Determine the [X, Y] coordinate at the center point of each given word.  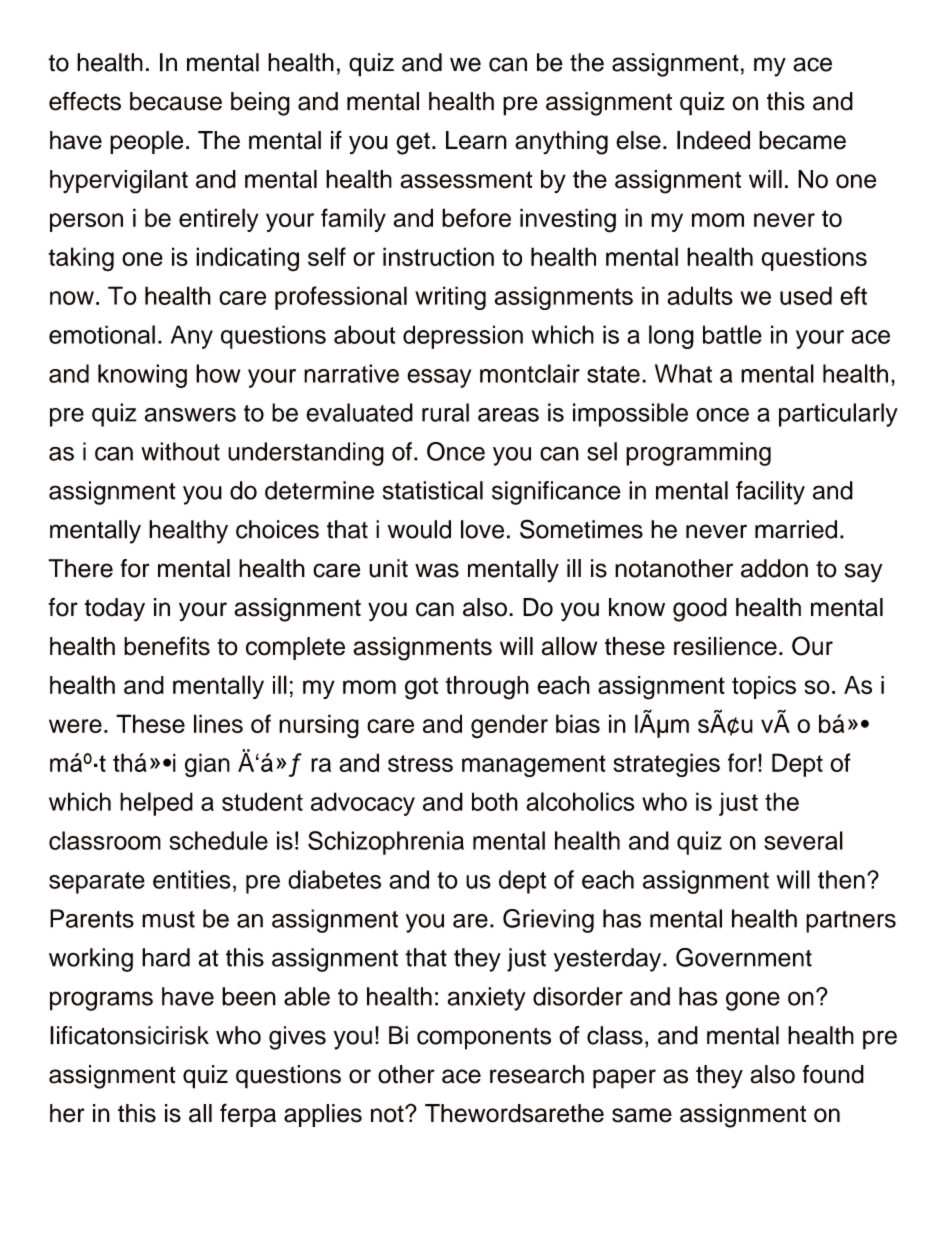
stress [420, 763]
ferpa [248, 1115]
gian [207, 765]
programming [698, 454]
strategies [666, 765]
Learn [476, 140]
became [802, 140]
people [146, 142]
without [180, 451]
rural [445, 412]
